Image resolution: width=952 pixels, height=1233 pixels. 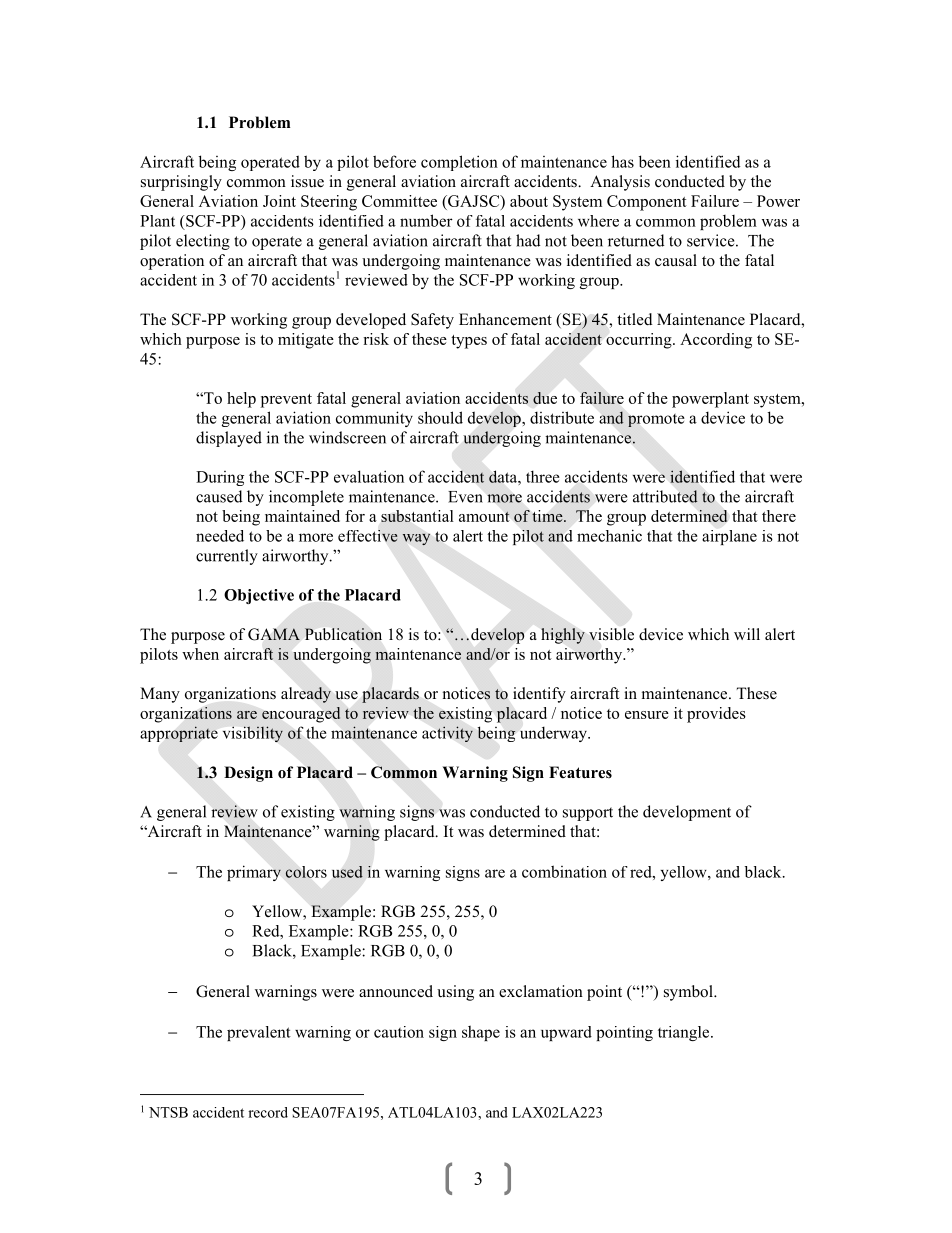 What do you see at coordinates (227, 557) in the screenshot?
I see `currently` at bounding box center [227, 557].
